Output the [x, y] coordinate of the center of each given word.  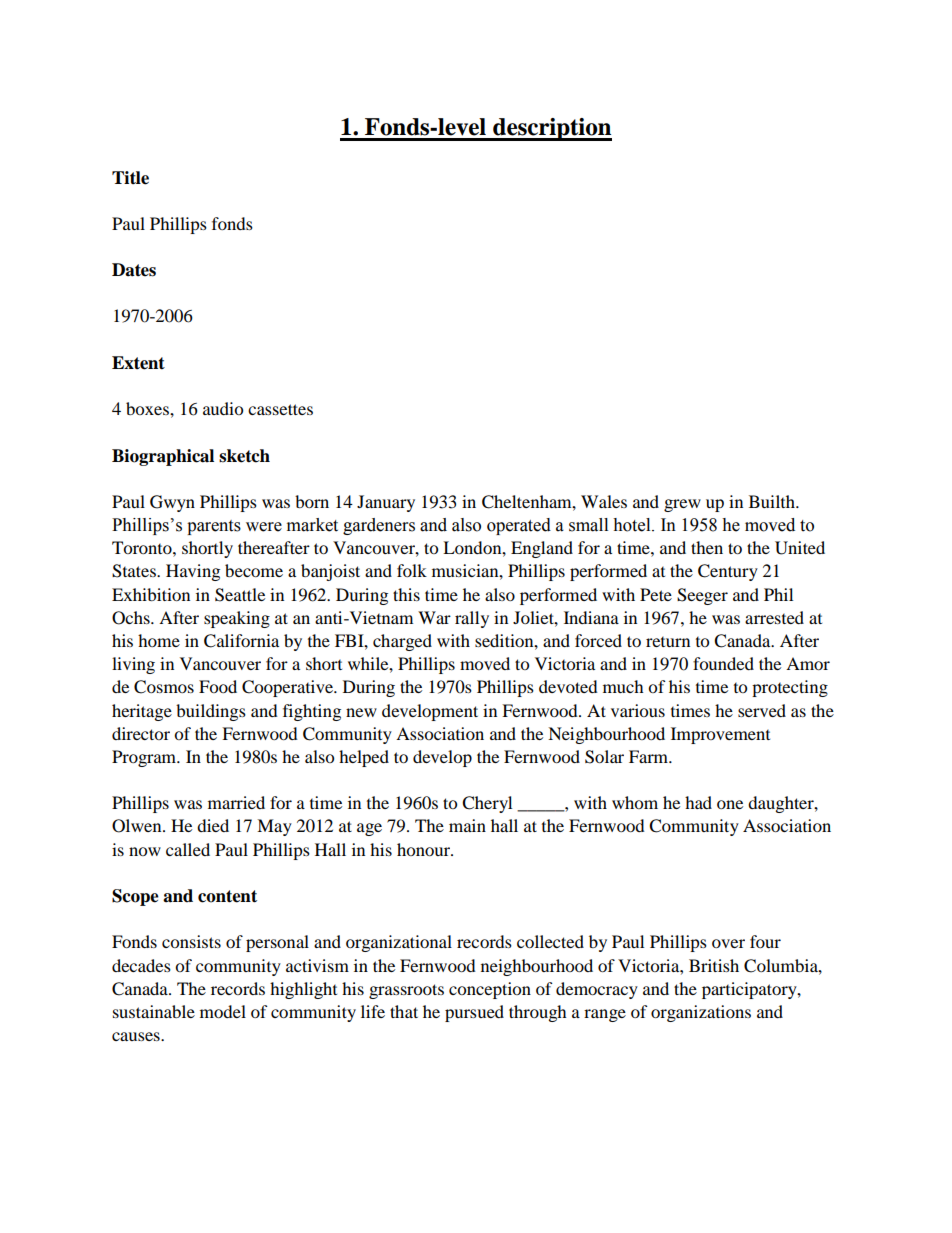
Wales [604, 501]
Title [130, 178]
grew [682, 505]
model [223, 1011]
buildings [211, 712]
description [551, 129]
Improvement [720, 735]
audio [223, 408]
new [361, 712]
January [386, 503]
